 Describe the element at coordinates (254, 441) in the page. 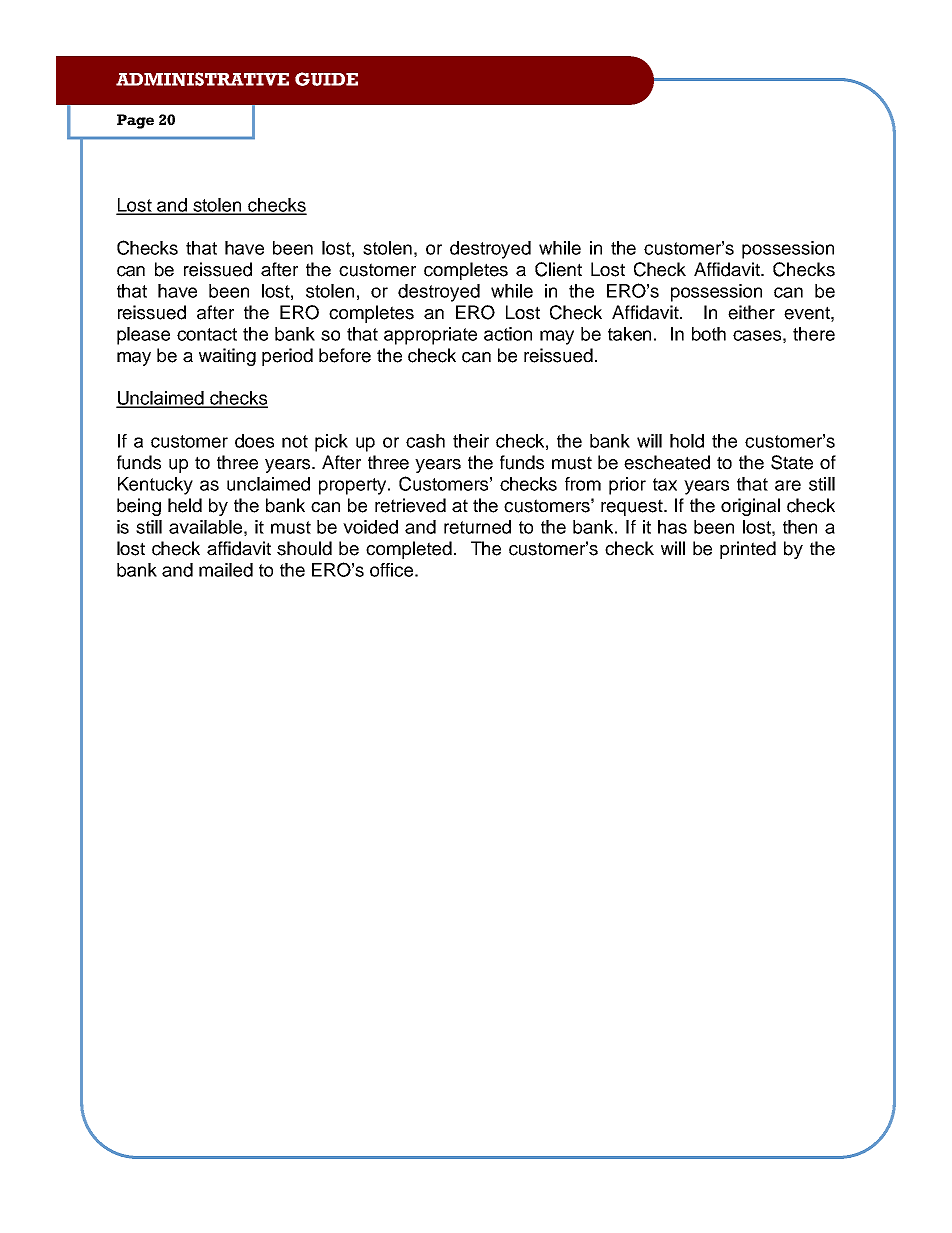

I see `does` at that location.
